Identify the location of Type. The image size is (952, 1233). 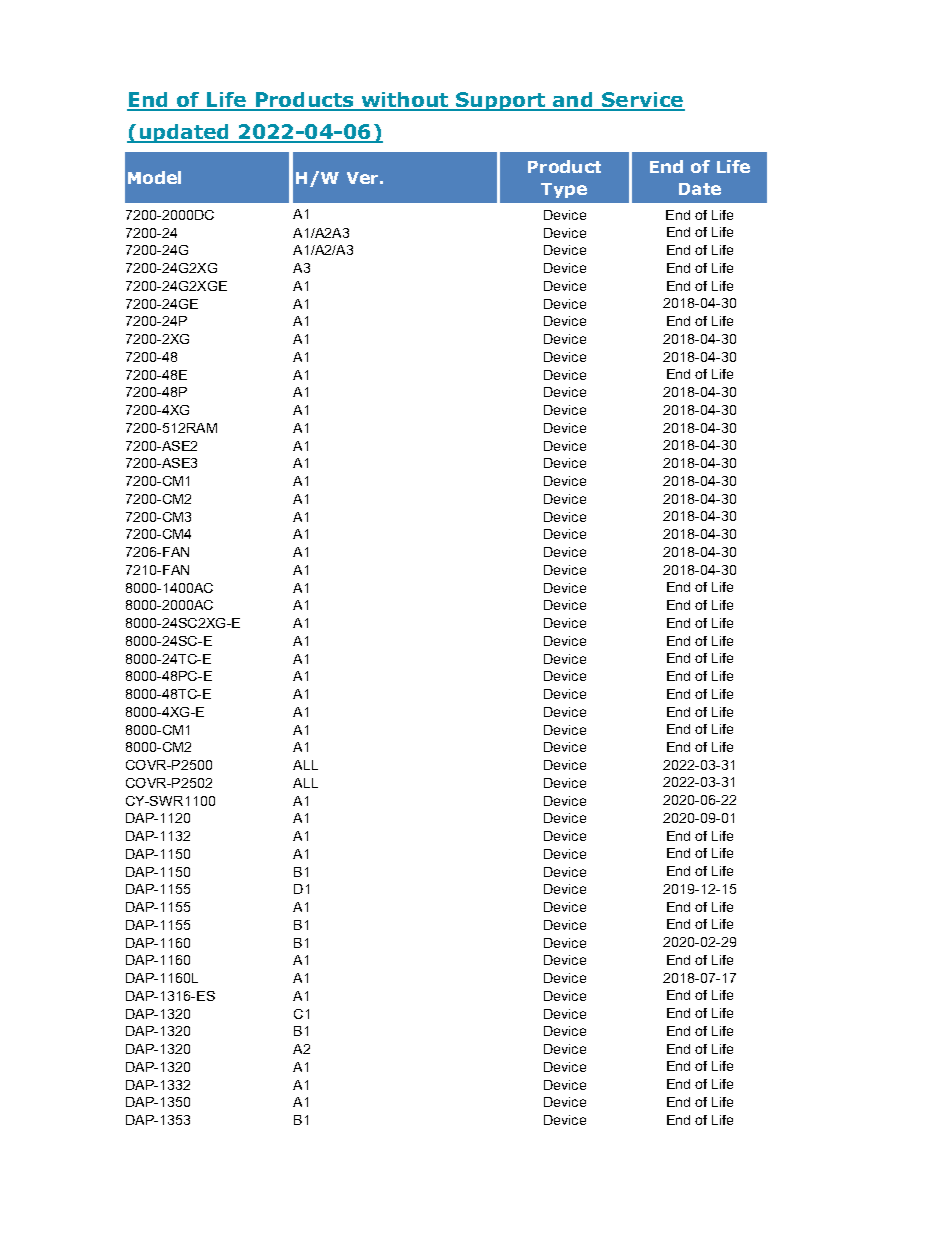
(564, 190).
